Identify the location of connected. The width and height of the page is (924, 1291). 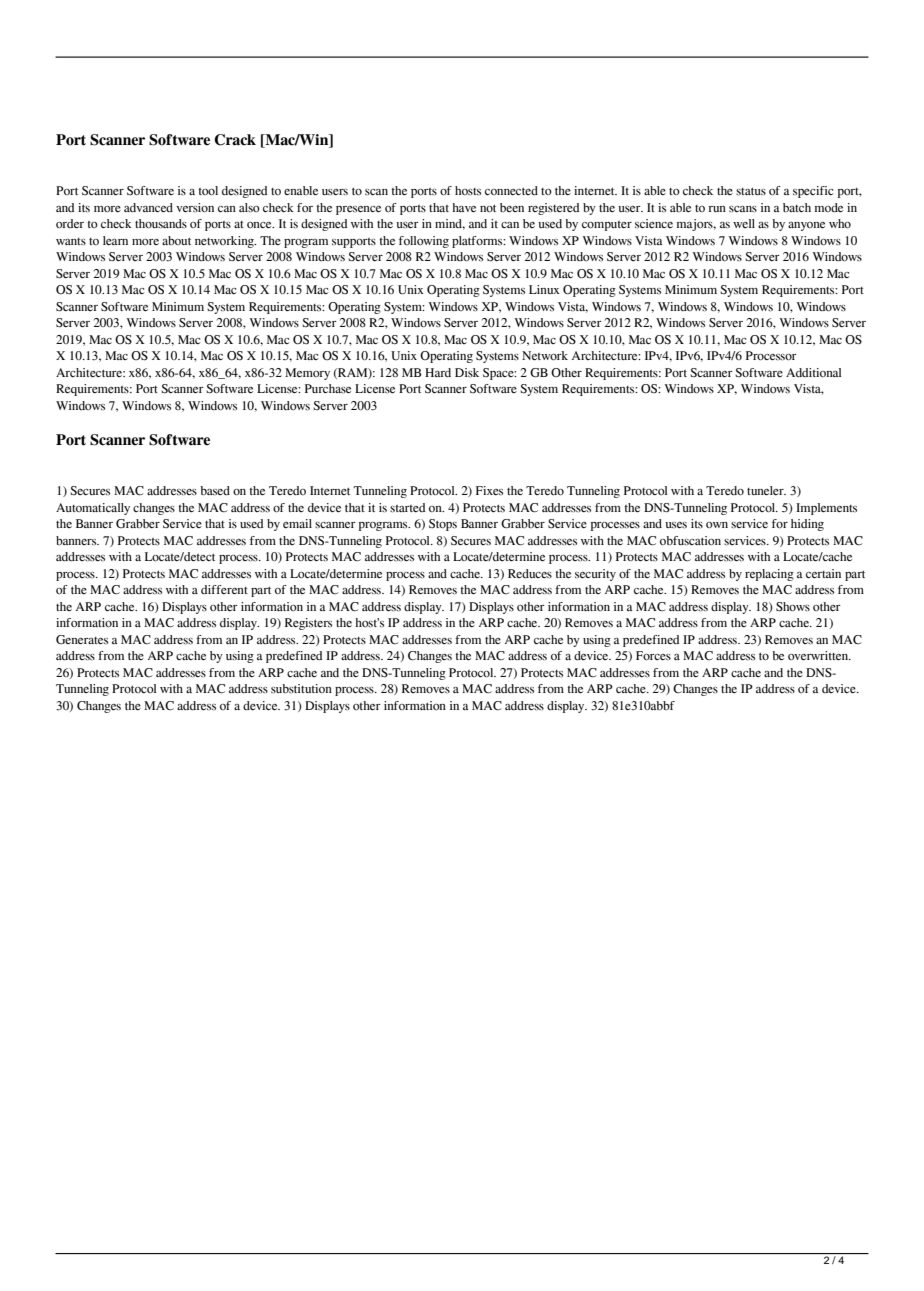
(511, 190).
